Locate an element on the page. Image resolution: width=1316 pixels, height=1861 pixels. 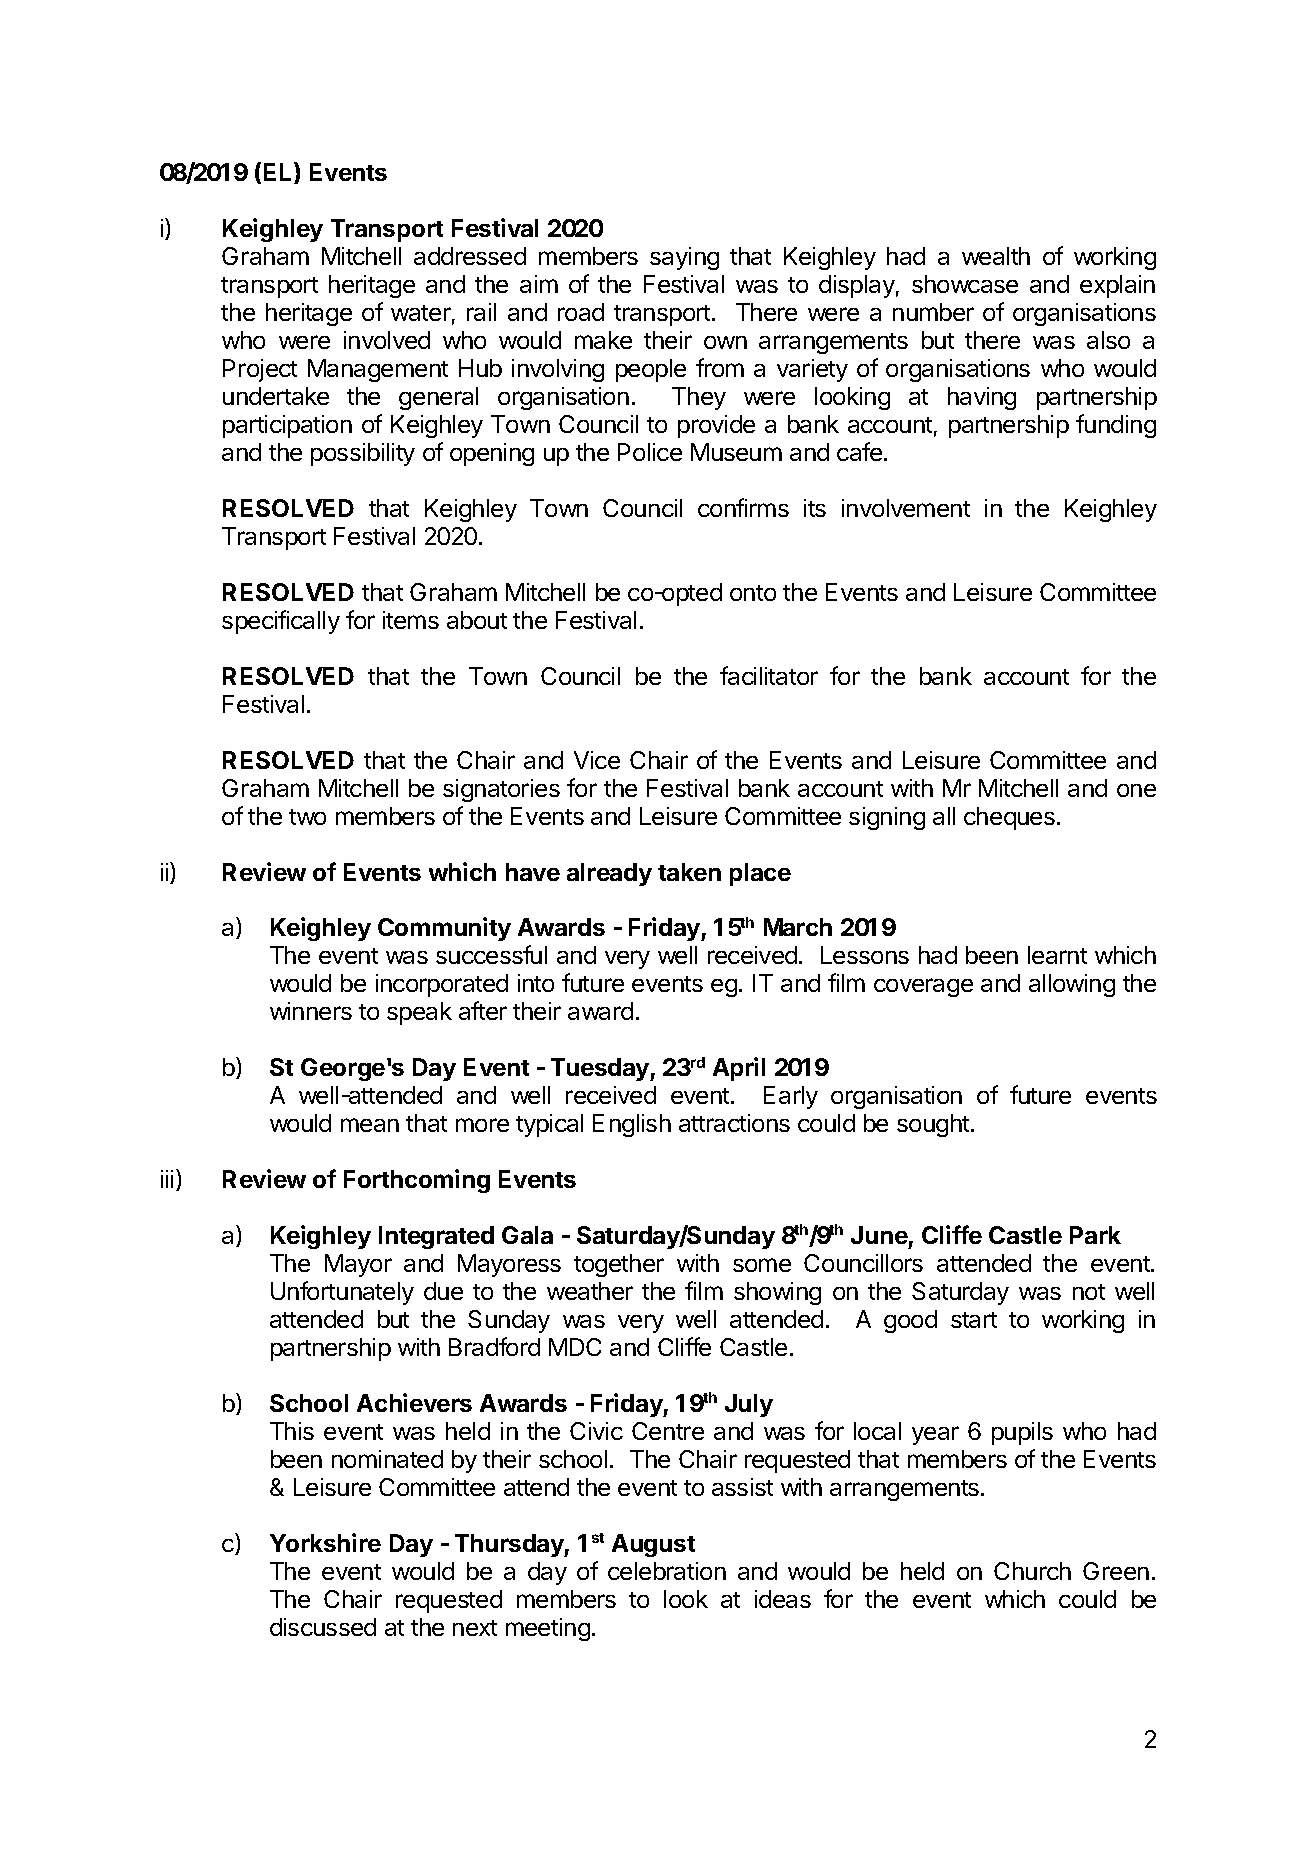
discussed is located at coordinates (323, 1627).
